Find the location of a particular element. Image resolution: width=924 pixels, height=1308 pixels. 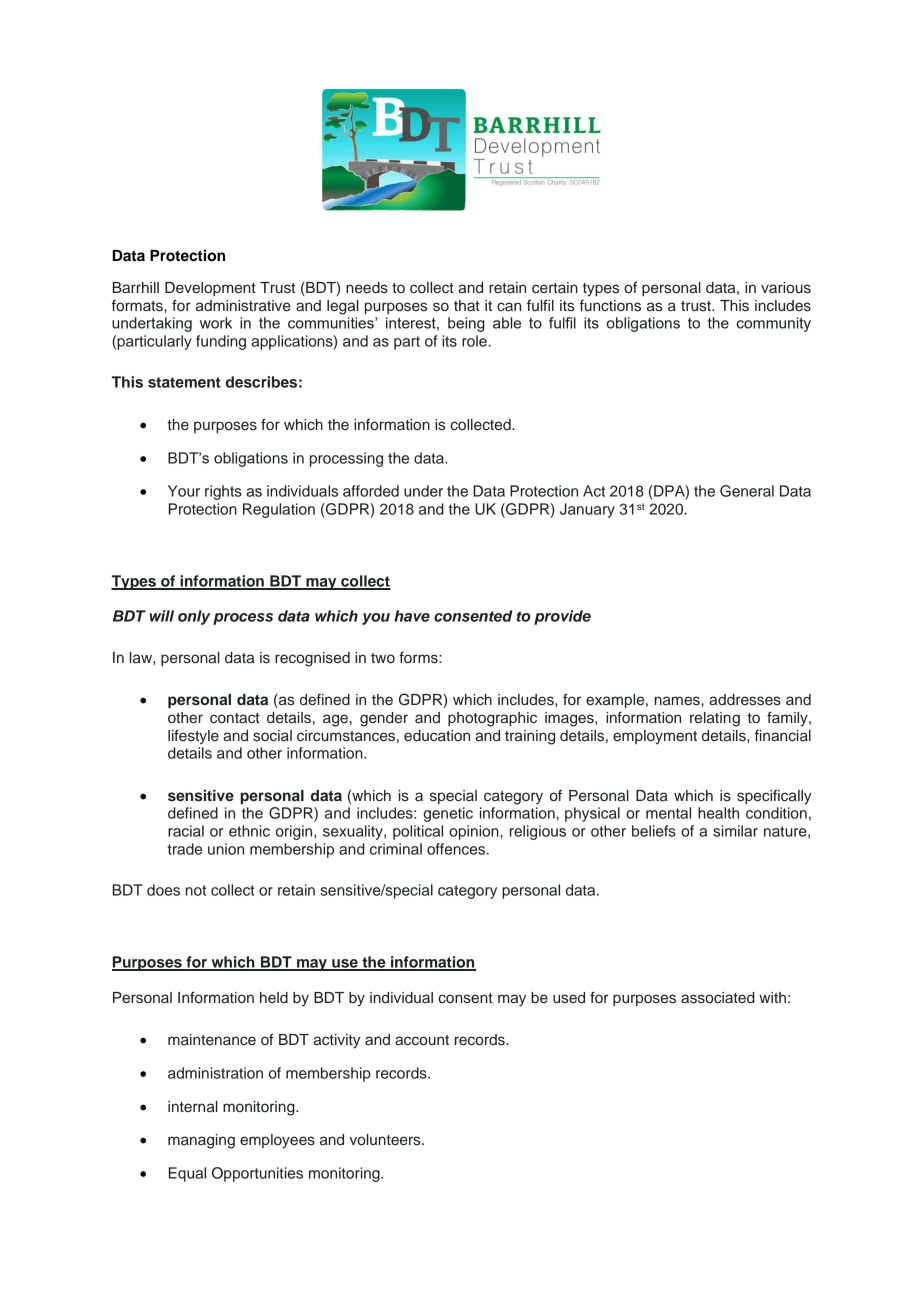

volunteers is located at coordinates (386, 1140).
